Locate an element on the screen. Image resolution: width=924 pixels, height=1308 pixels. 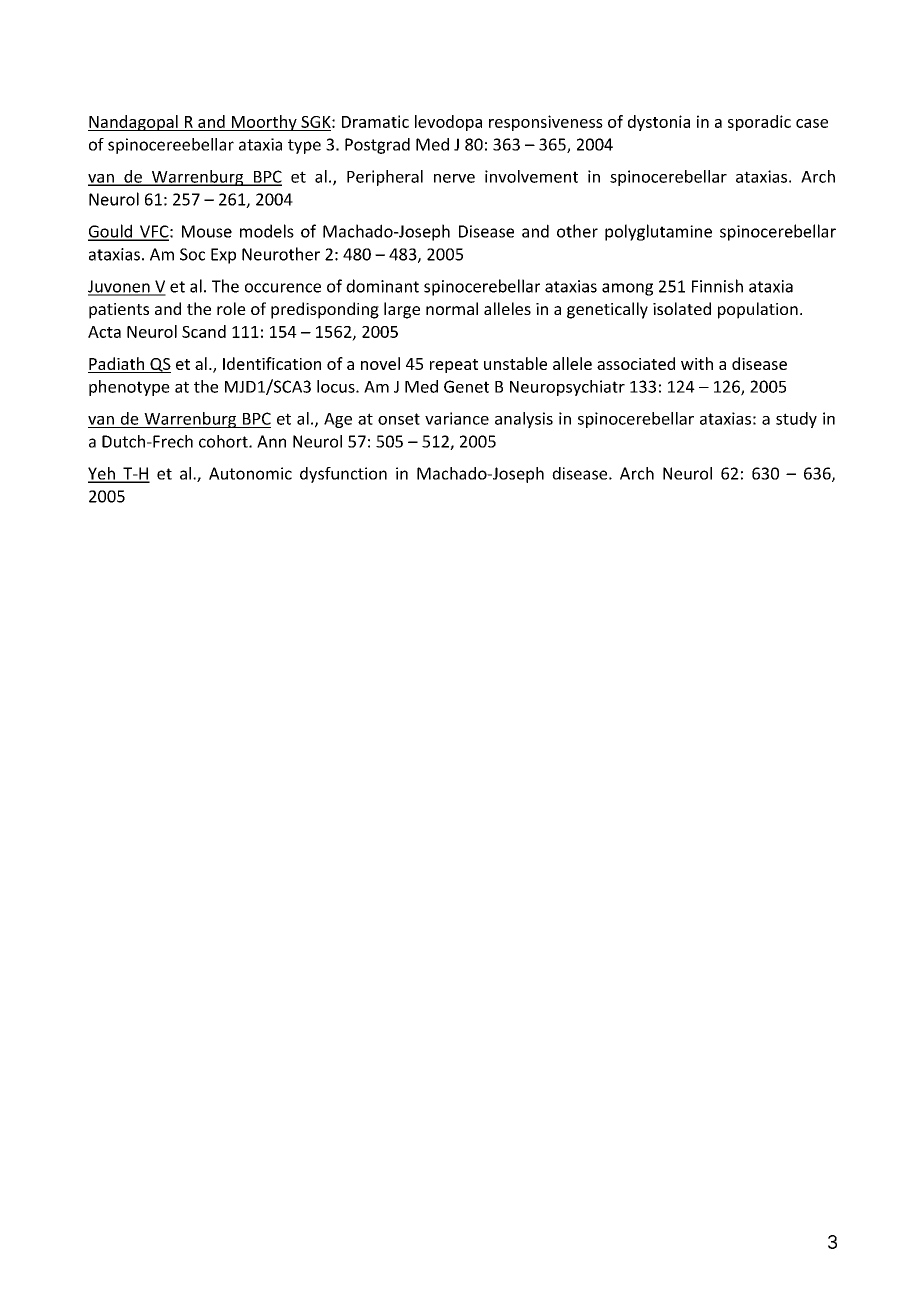
with is located at coordinates (697, 363).
